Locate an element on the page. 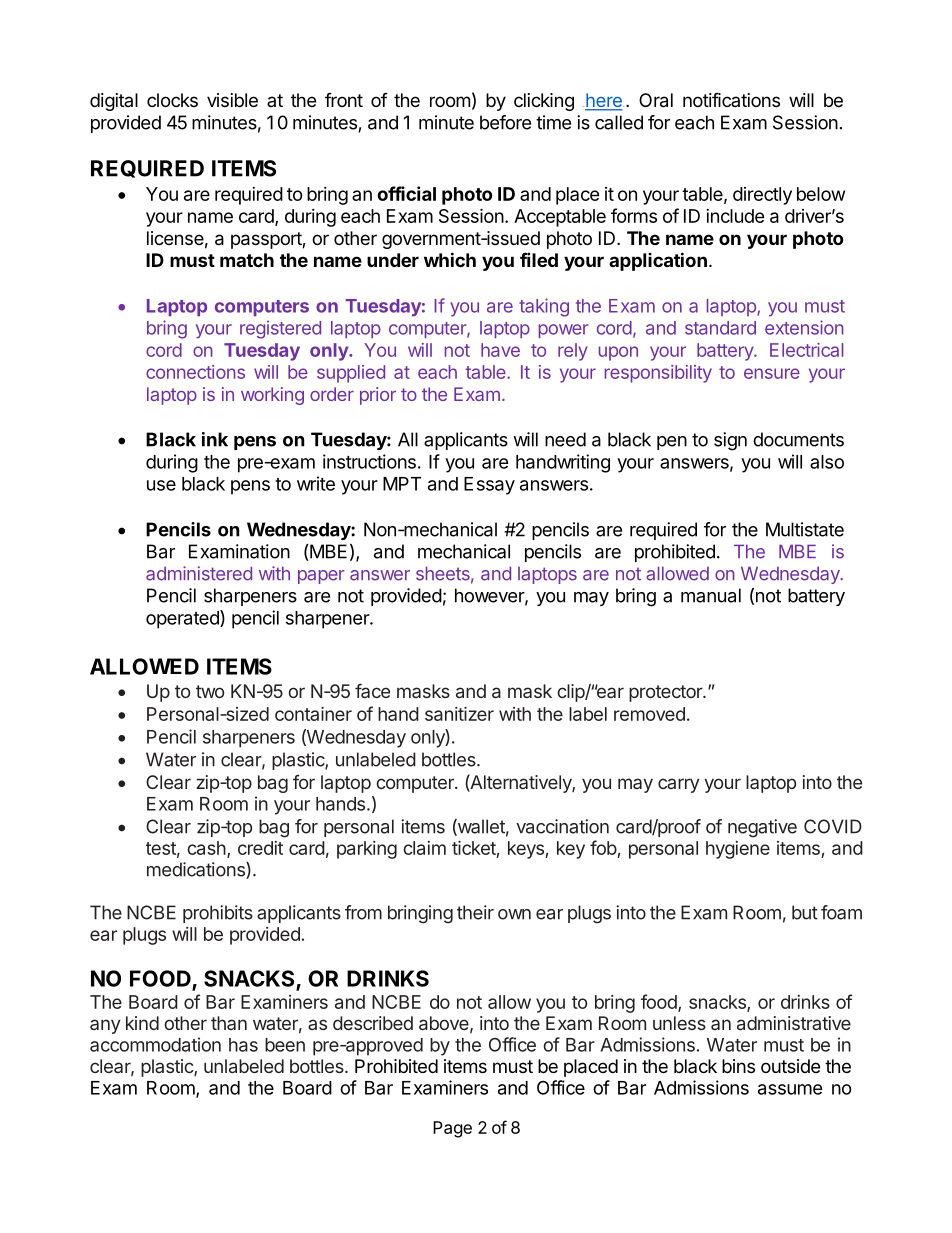 The height and width of the image is (1233, 952). manual is located at coordinates (711, 595).
